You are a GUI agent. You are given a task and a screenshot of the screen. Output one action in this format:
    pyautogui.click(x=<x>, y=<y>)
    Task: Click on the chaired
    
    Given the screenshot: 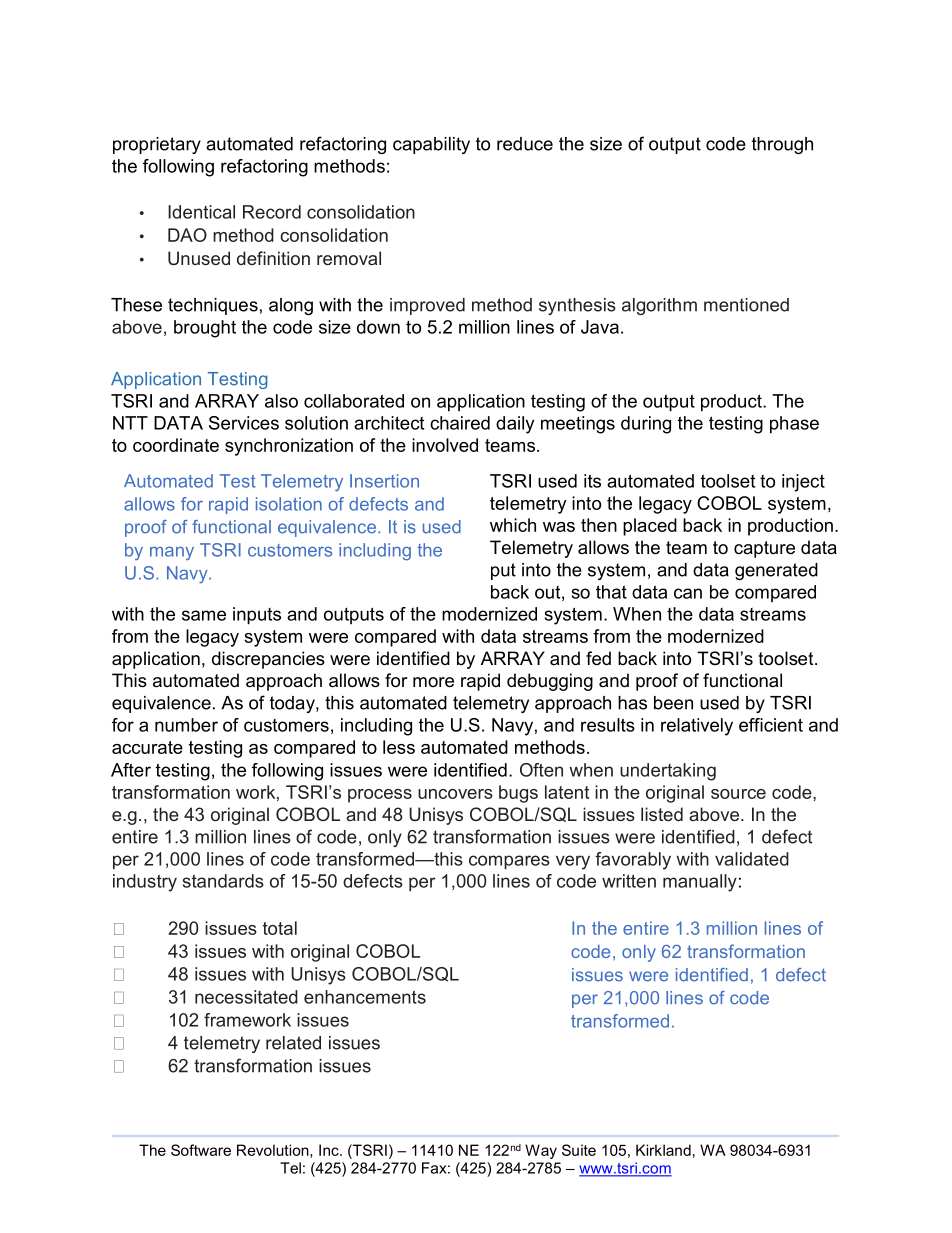 What is the action you would take?
    pyautogui.click(x=460, y=423)
